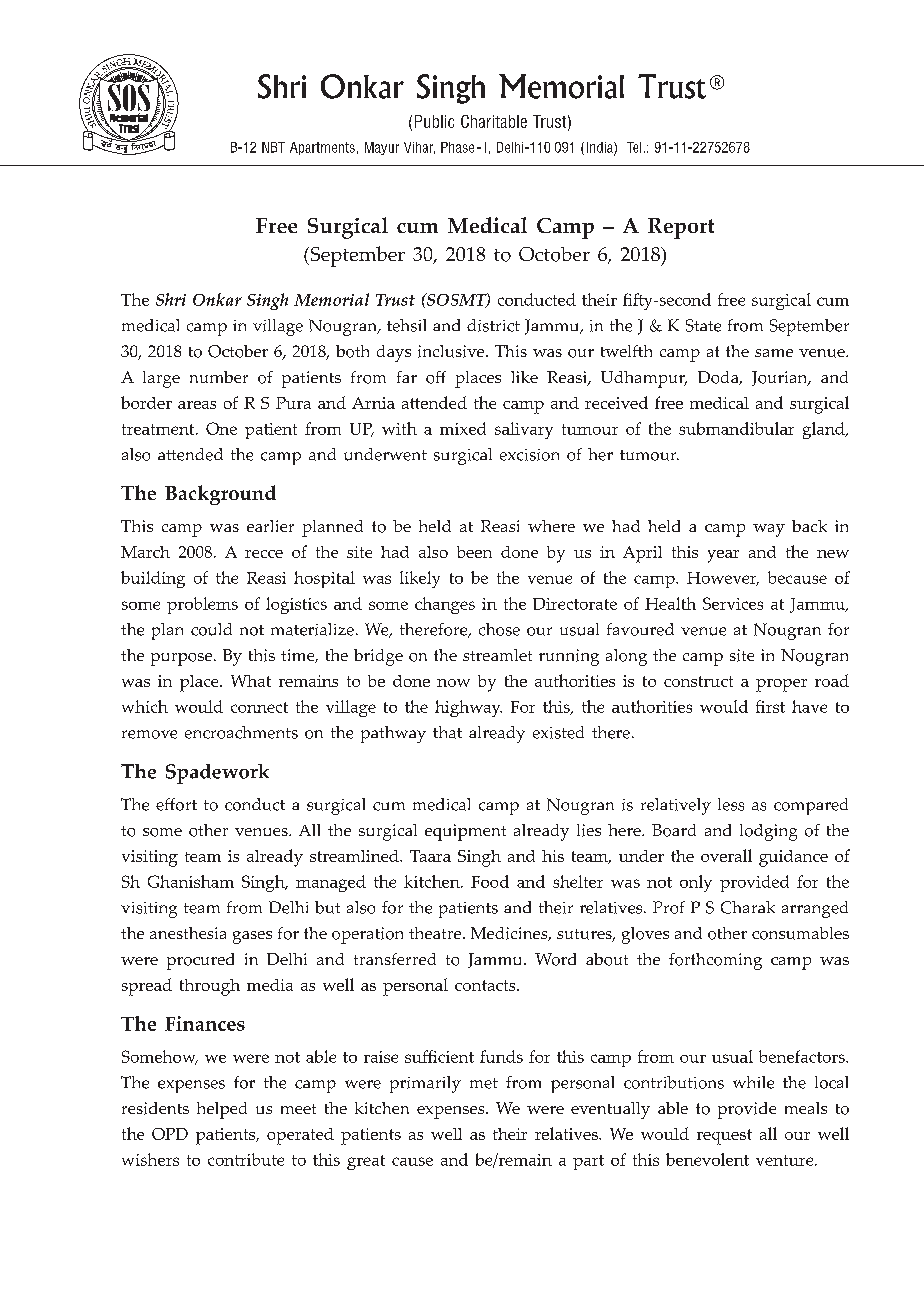 The width and height of the image is (924, 1308). What do you see at coordinates (474, 552) in the image?
I see `been` at bounding box center [474, 552].
